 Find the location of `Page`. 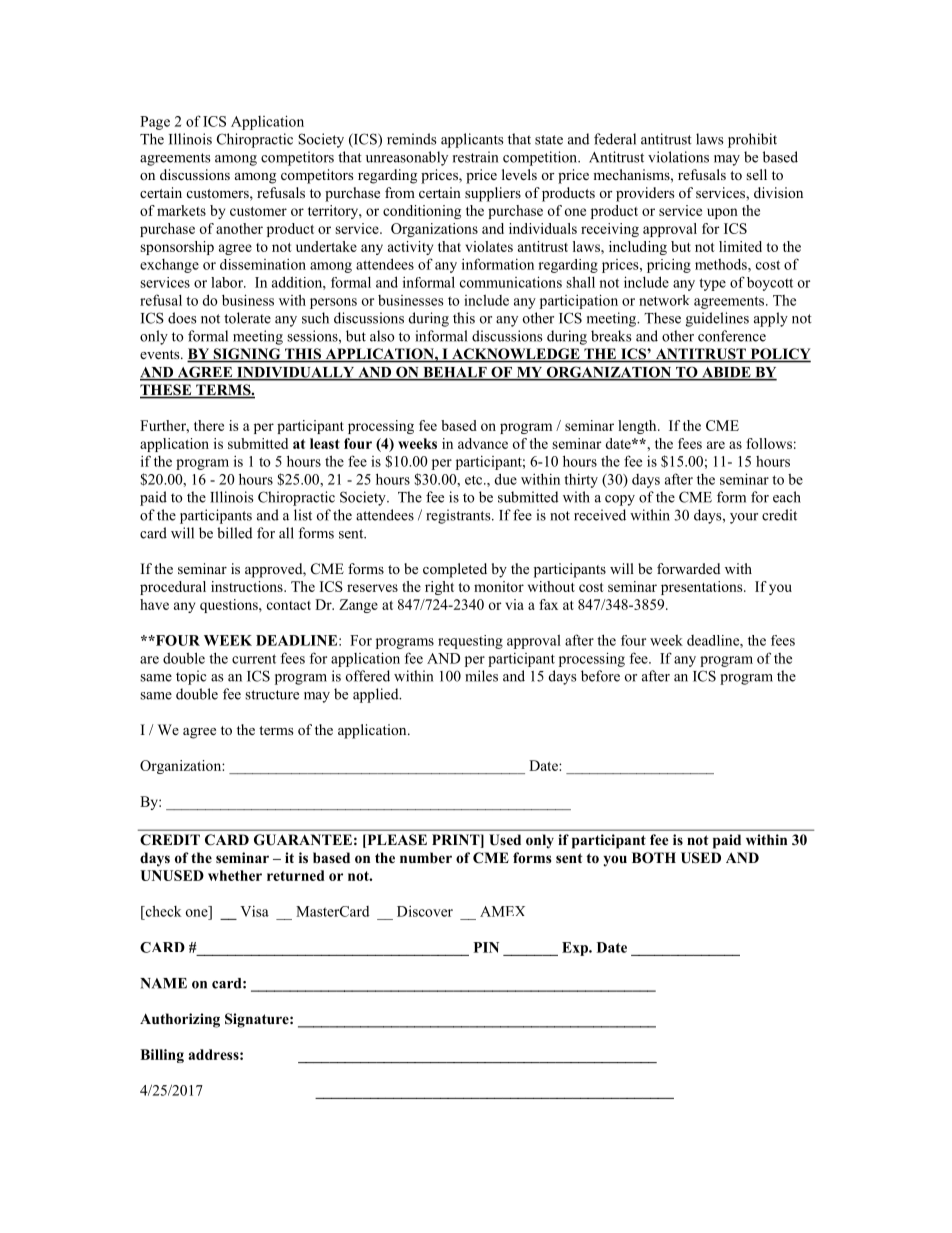

Page is located at coordinates (155, 123).
